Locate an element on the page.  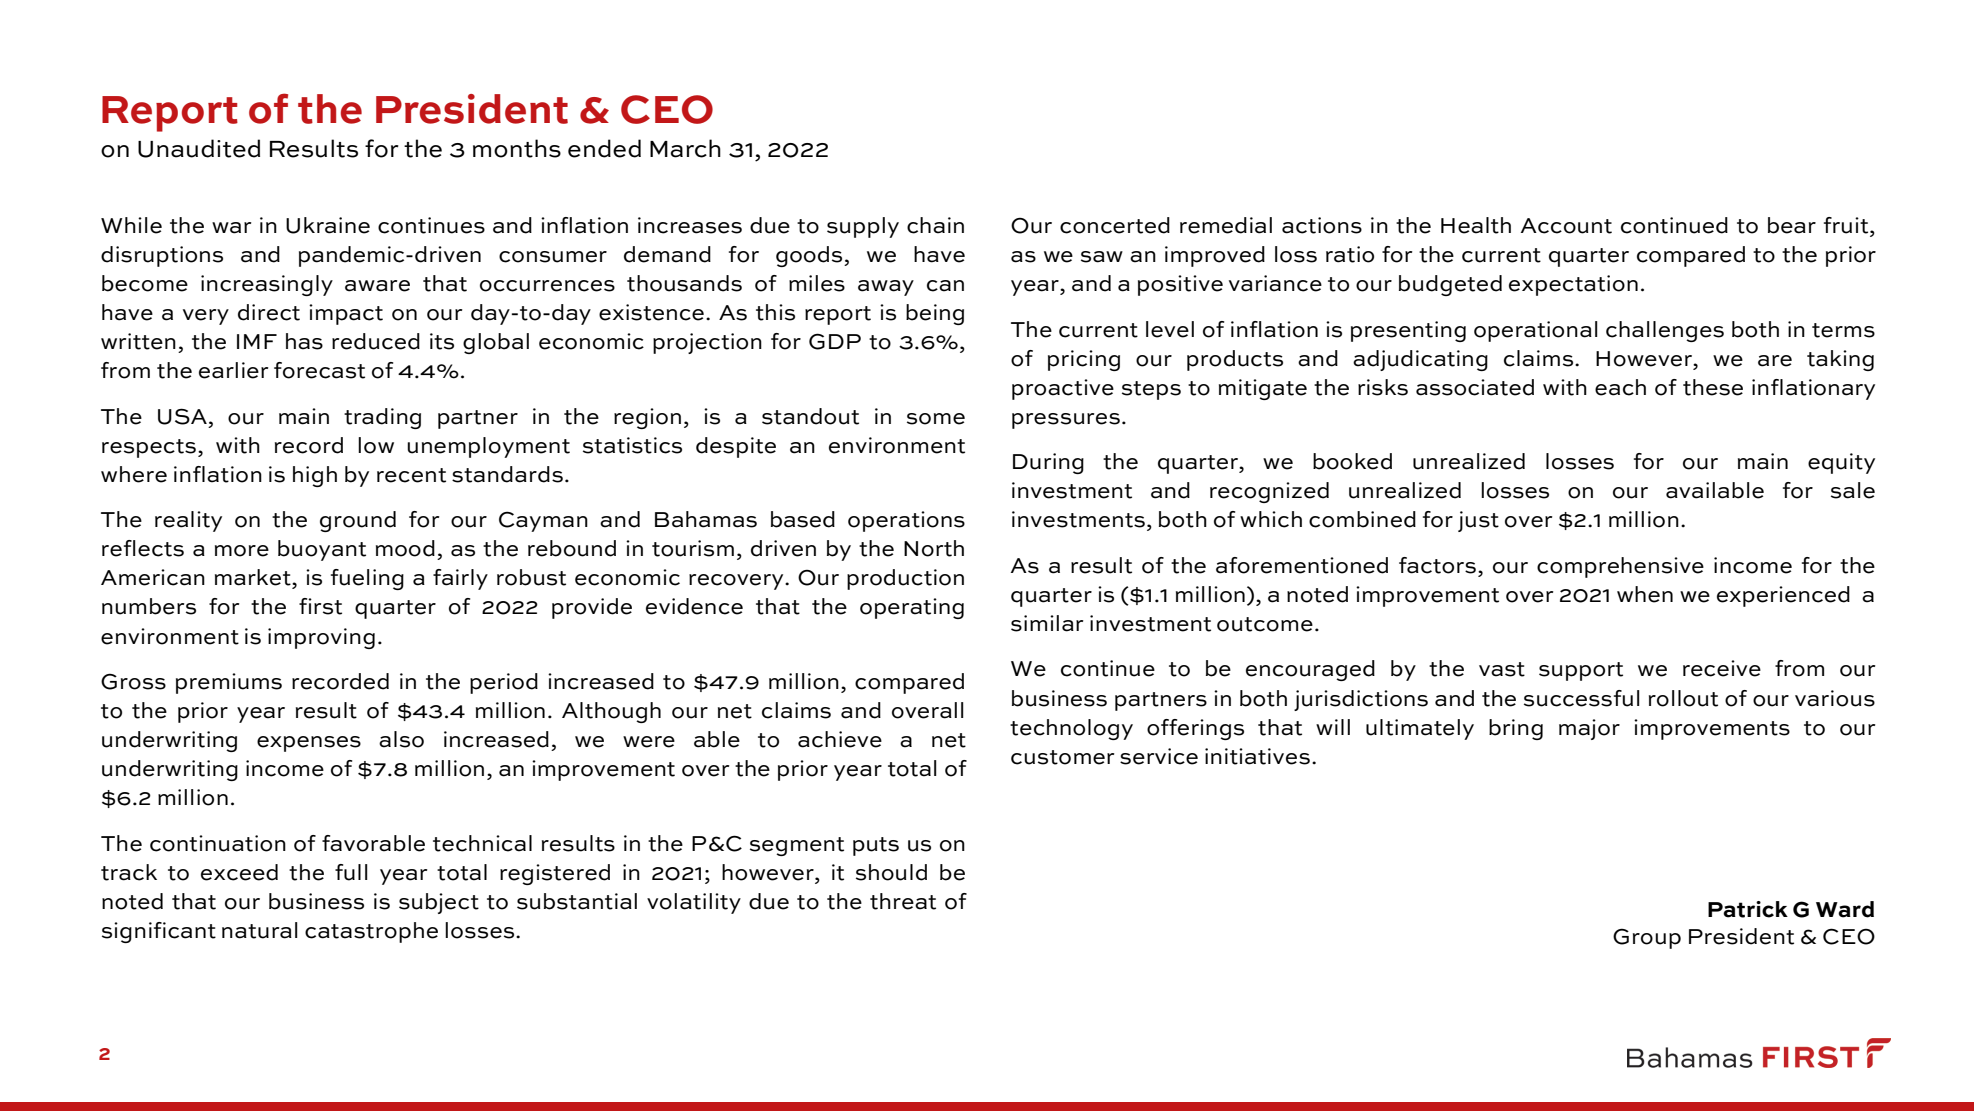
some is located at coordinates (936, 419).
